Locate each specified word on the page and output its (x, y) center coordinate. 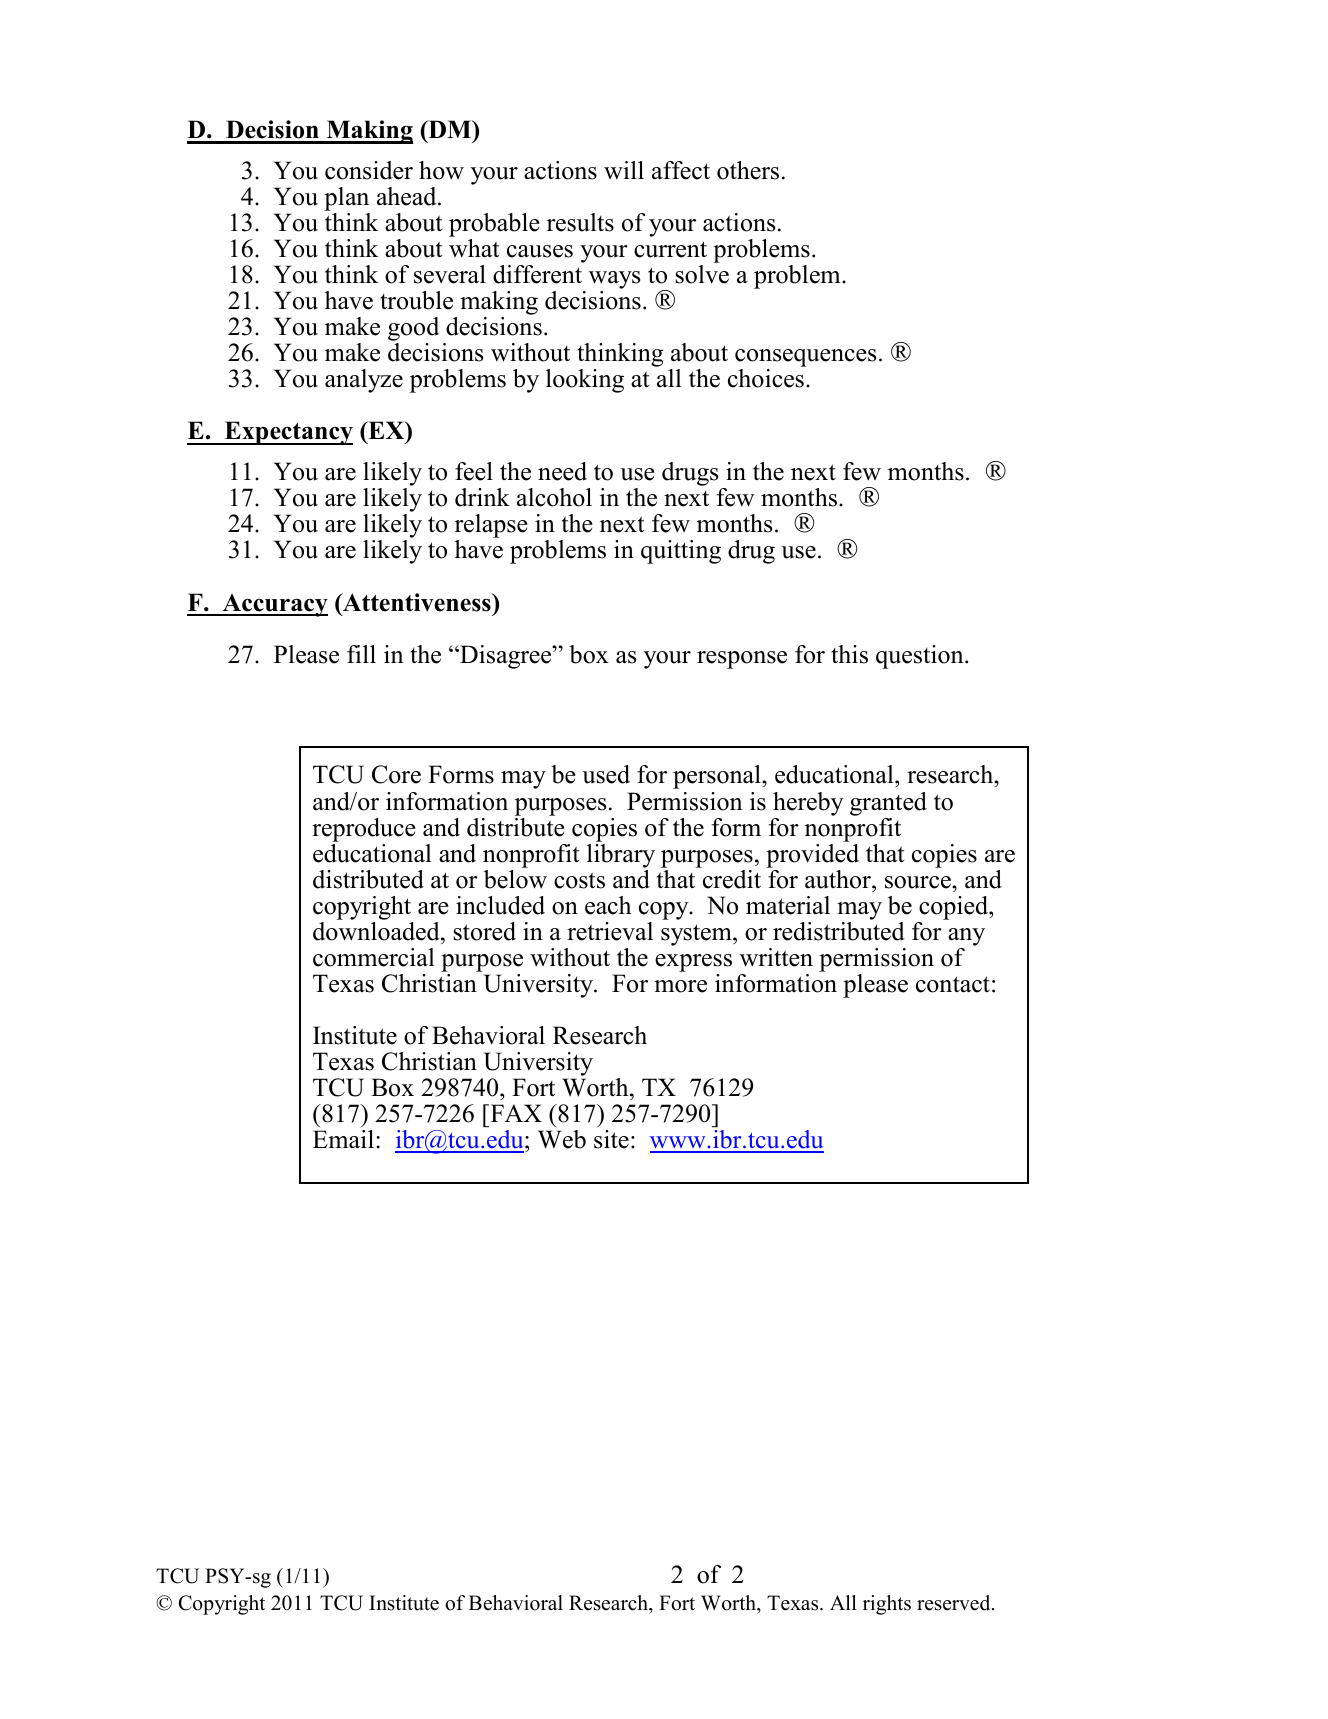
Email (343, 1139)
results (580, 222)
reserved (955, 1603)
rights (887, 1605)
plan (346, 199)
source (919, 882)
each (608, 905)
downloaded (377, 930)
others (748, 170)
